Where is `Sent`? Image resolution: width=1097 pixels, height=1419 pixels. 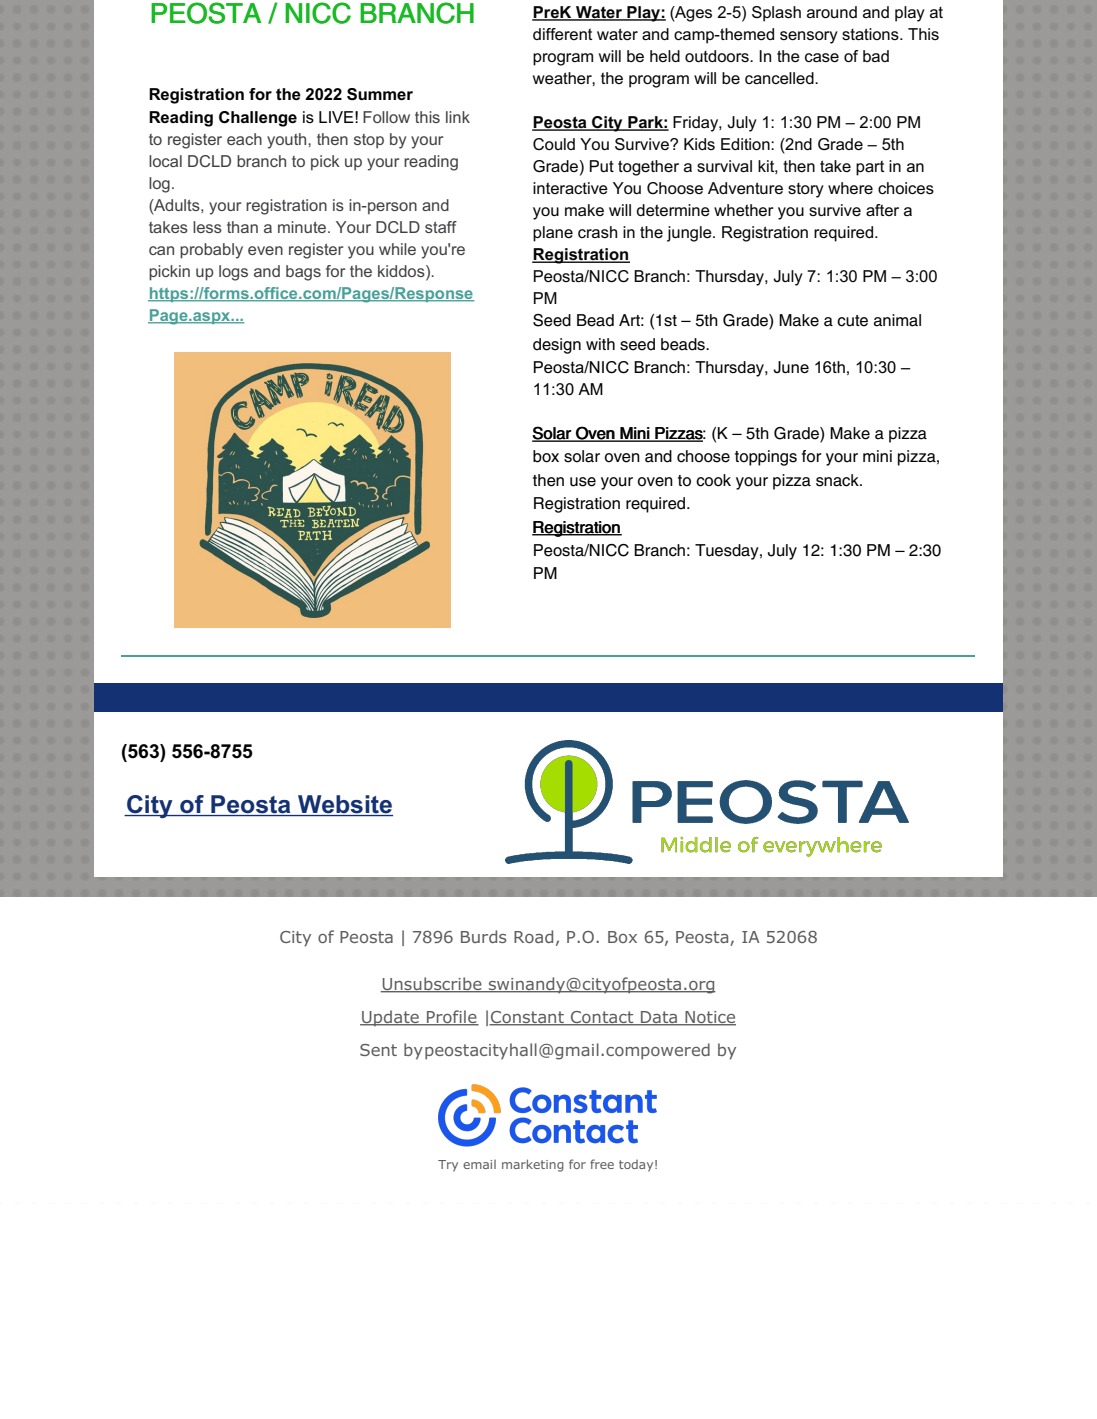
Sent is located at coordinates (378, 1050).
